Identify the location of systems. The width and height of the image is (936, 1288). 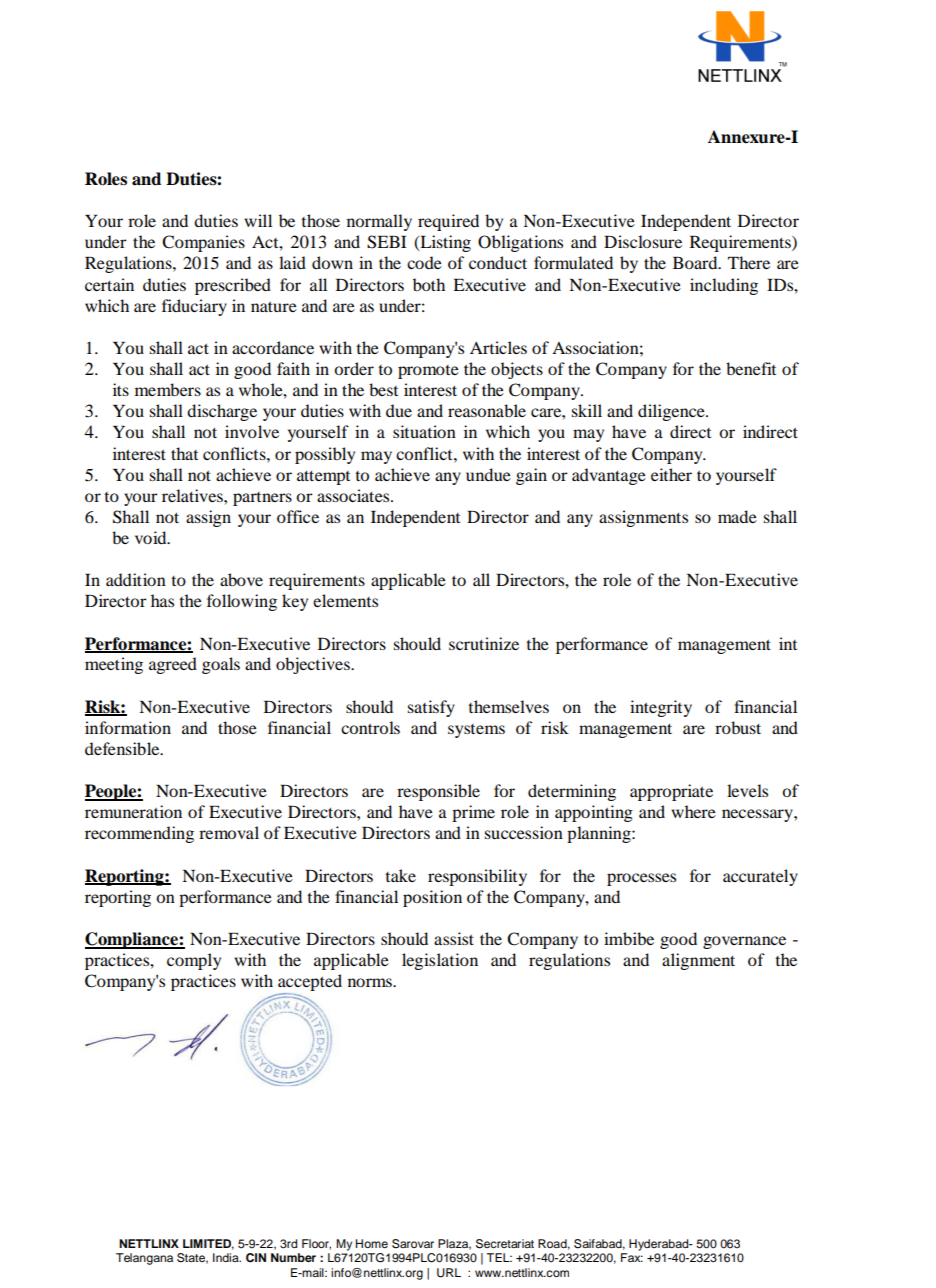
(476, 731).
